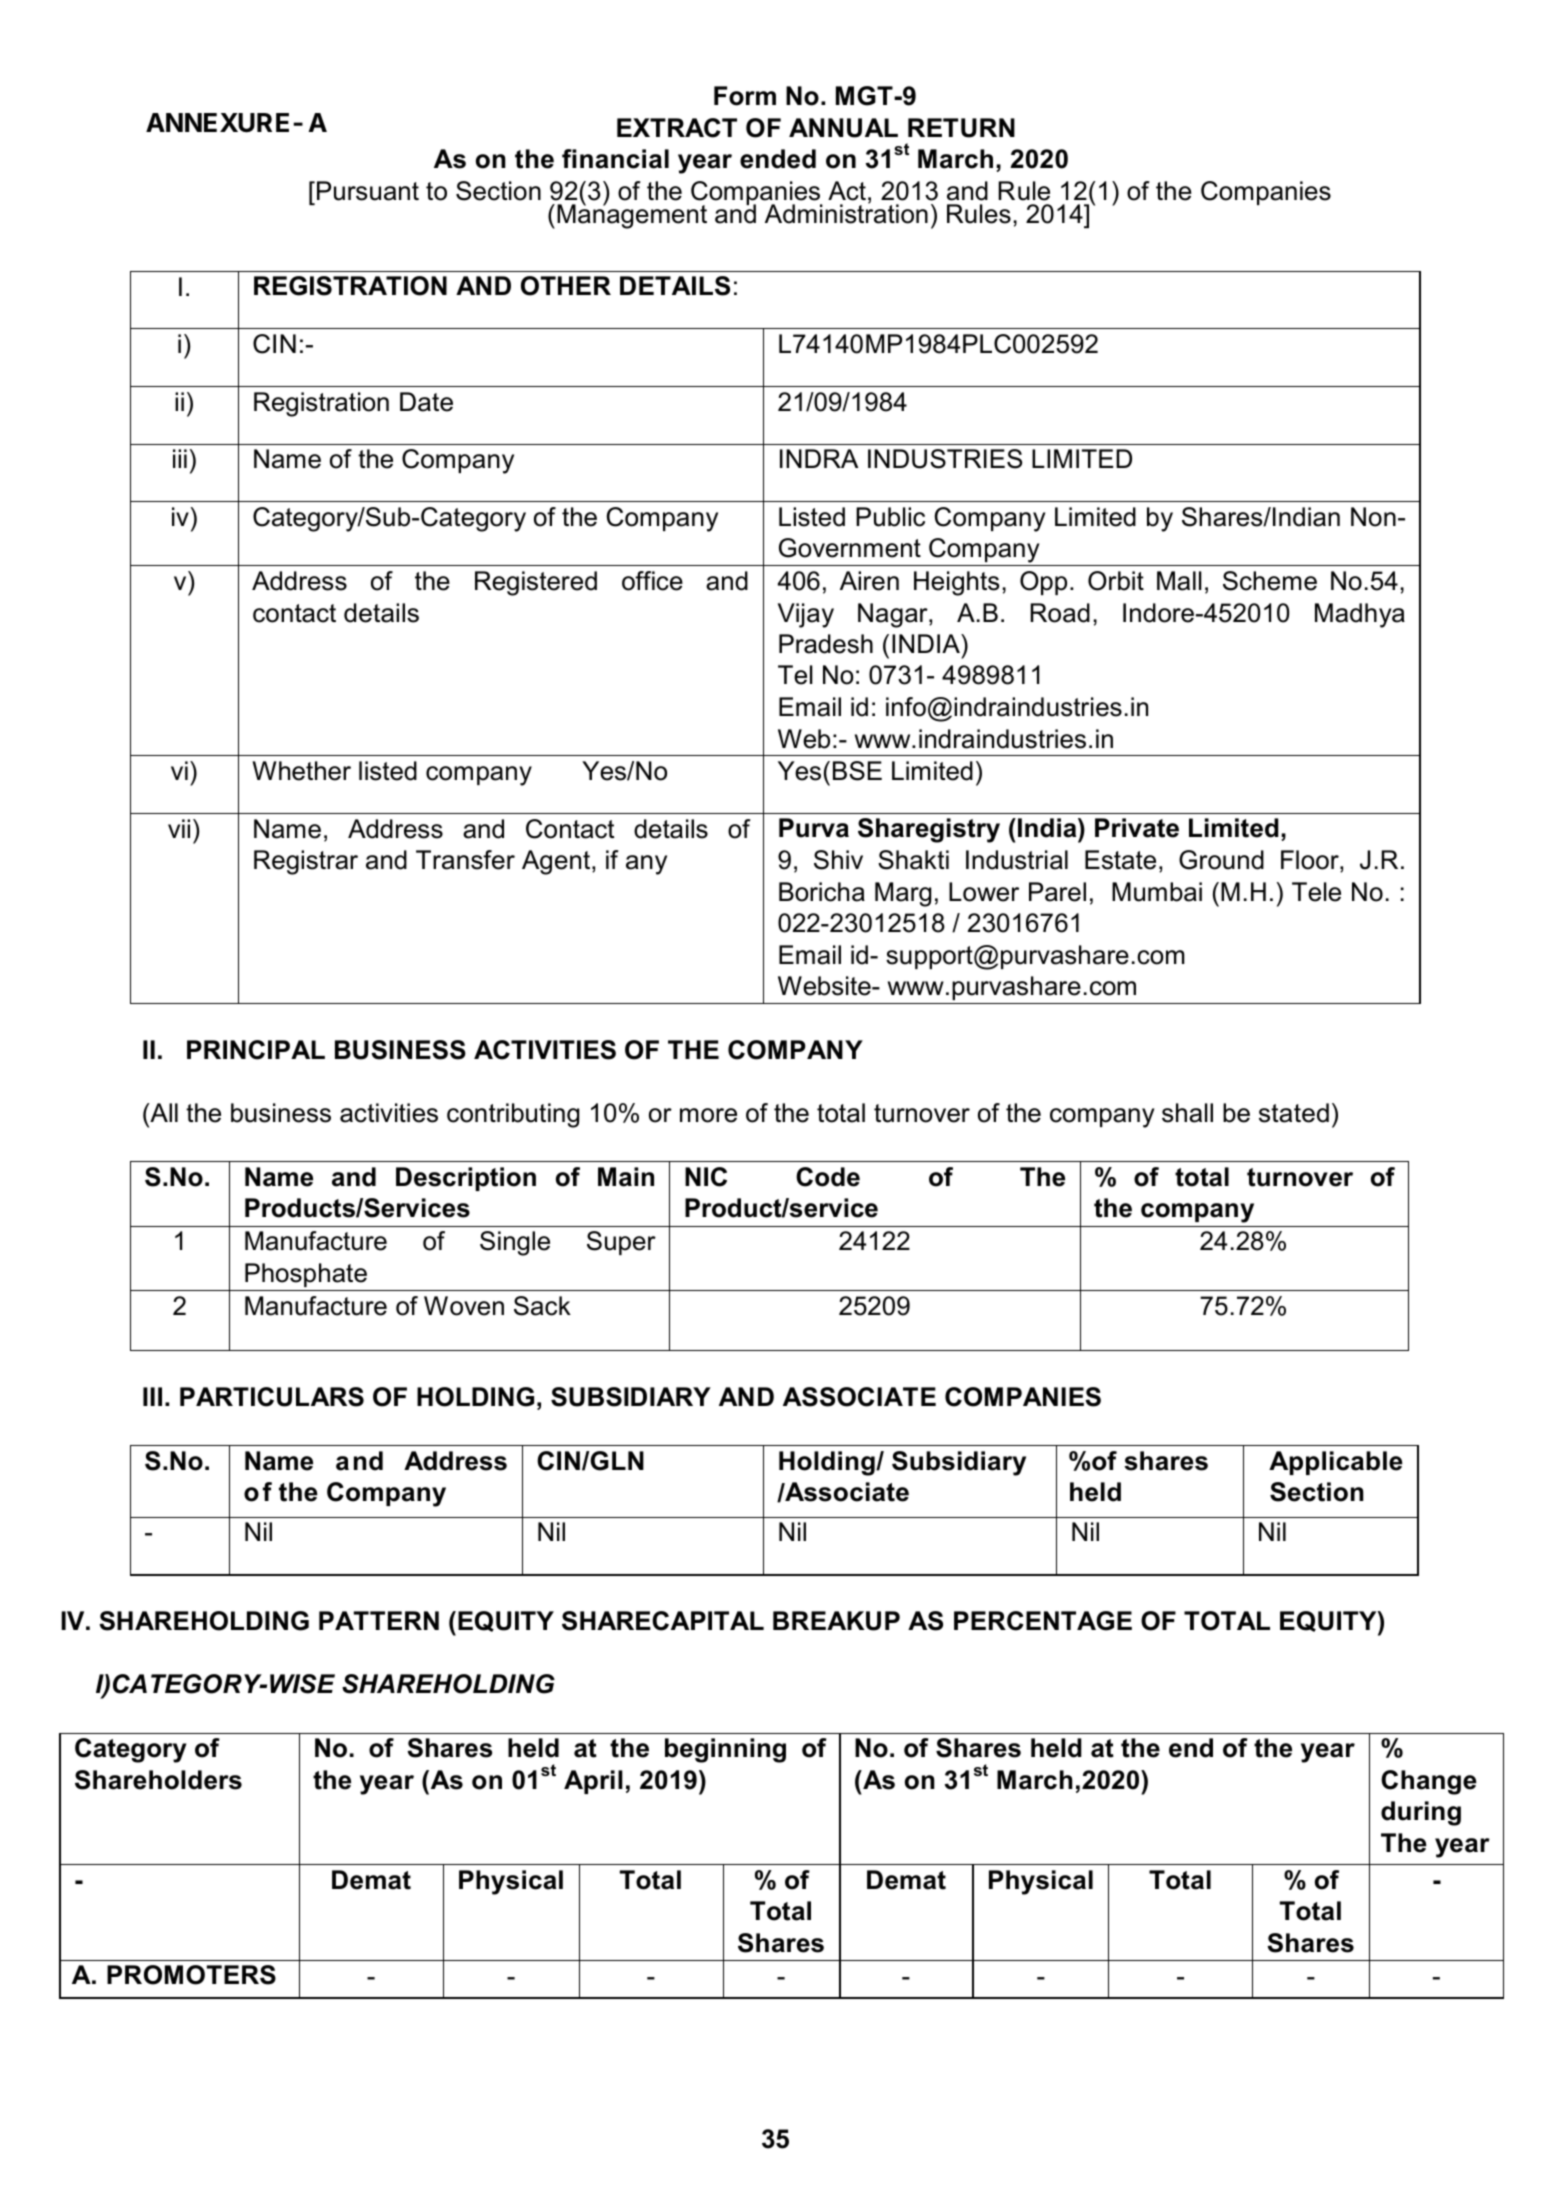  Describe the element at coordinates (256, 1050) in the document. I see `PRINCIPAL` at that location.
